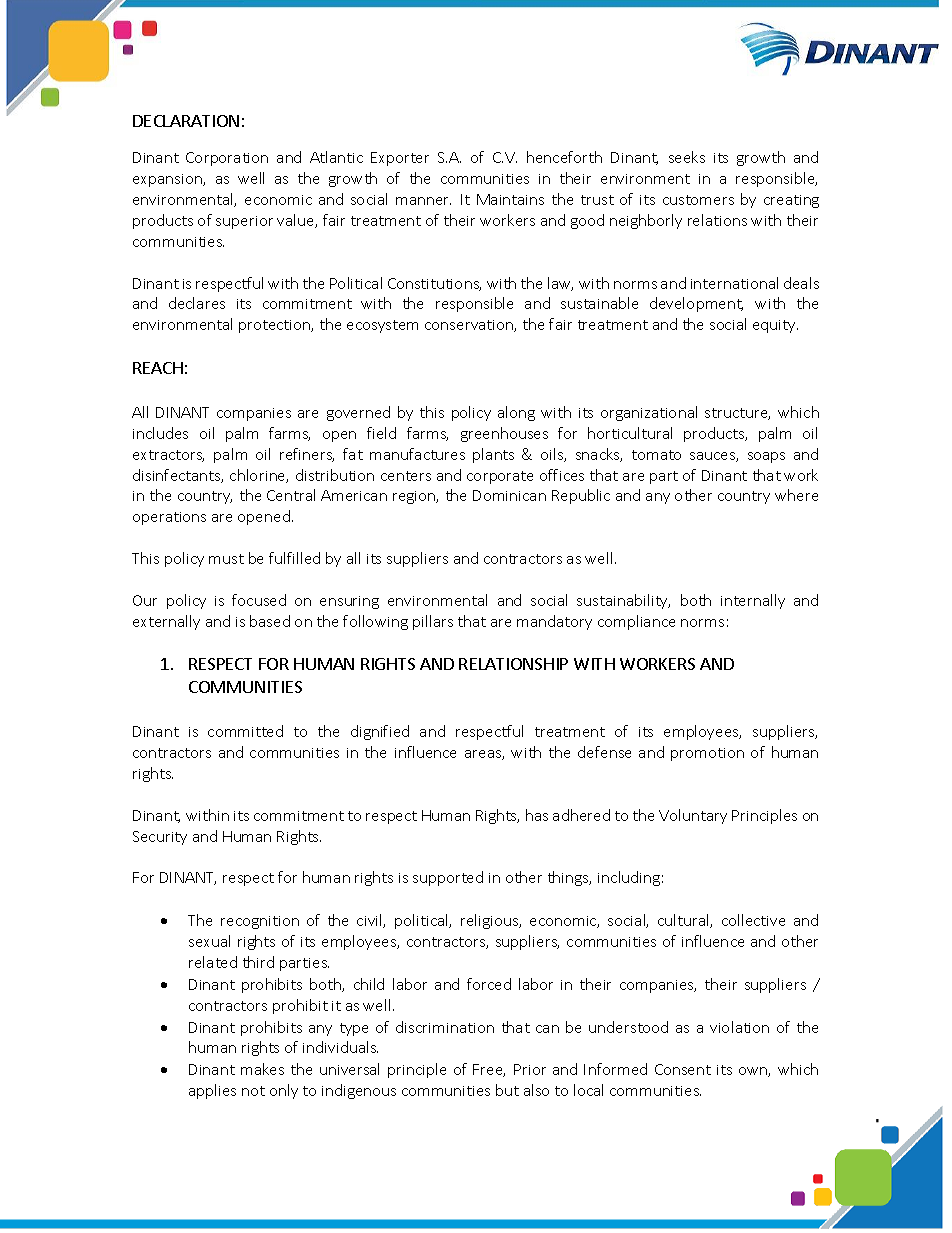 The image size is (952, 1233). Describe the element at coordinates (245, 731) in the screenshot. I see `committed` at that location.
